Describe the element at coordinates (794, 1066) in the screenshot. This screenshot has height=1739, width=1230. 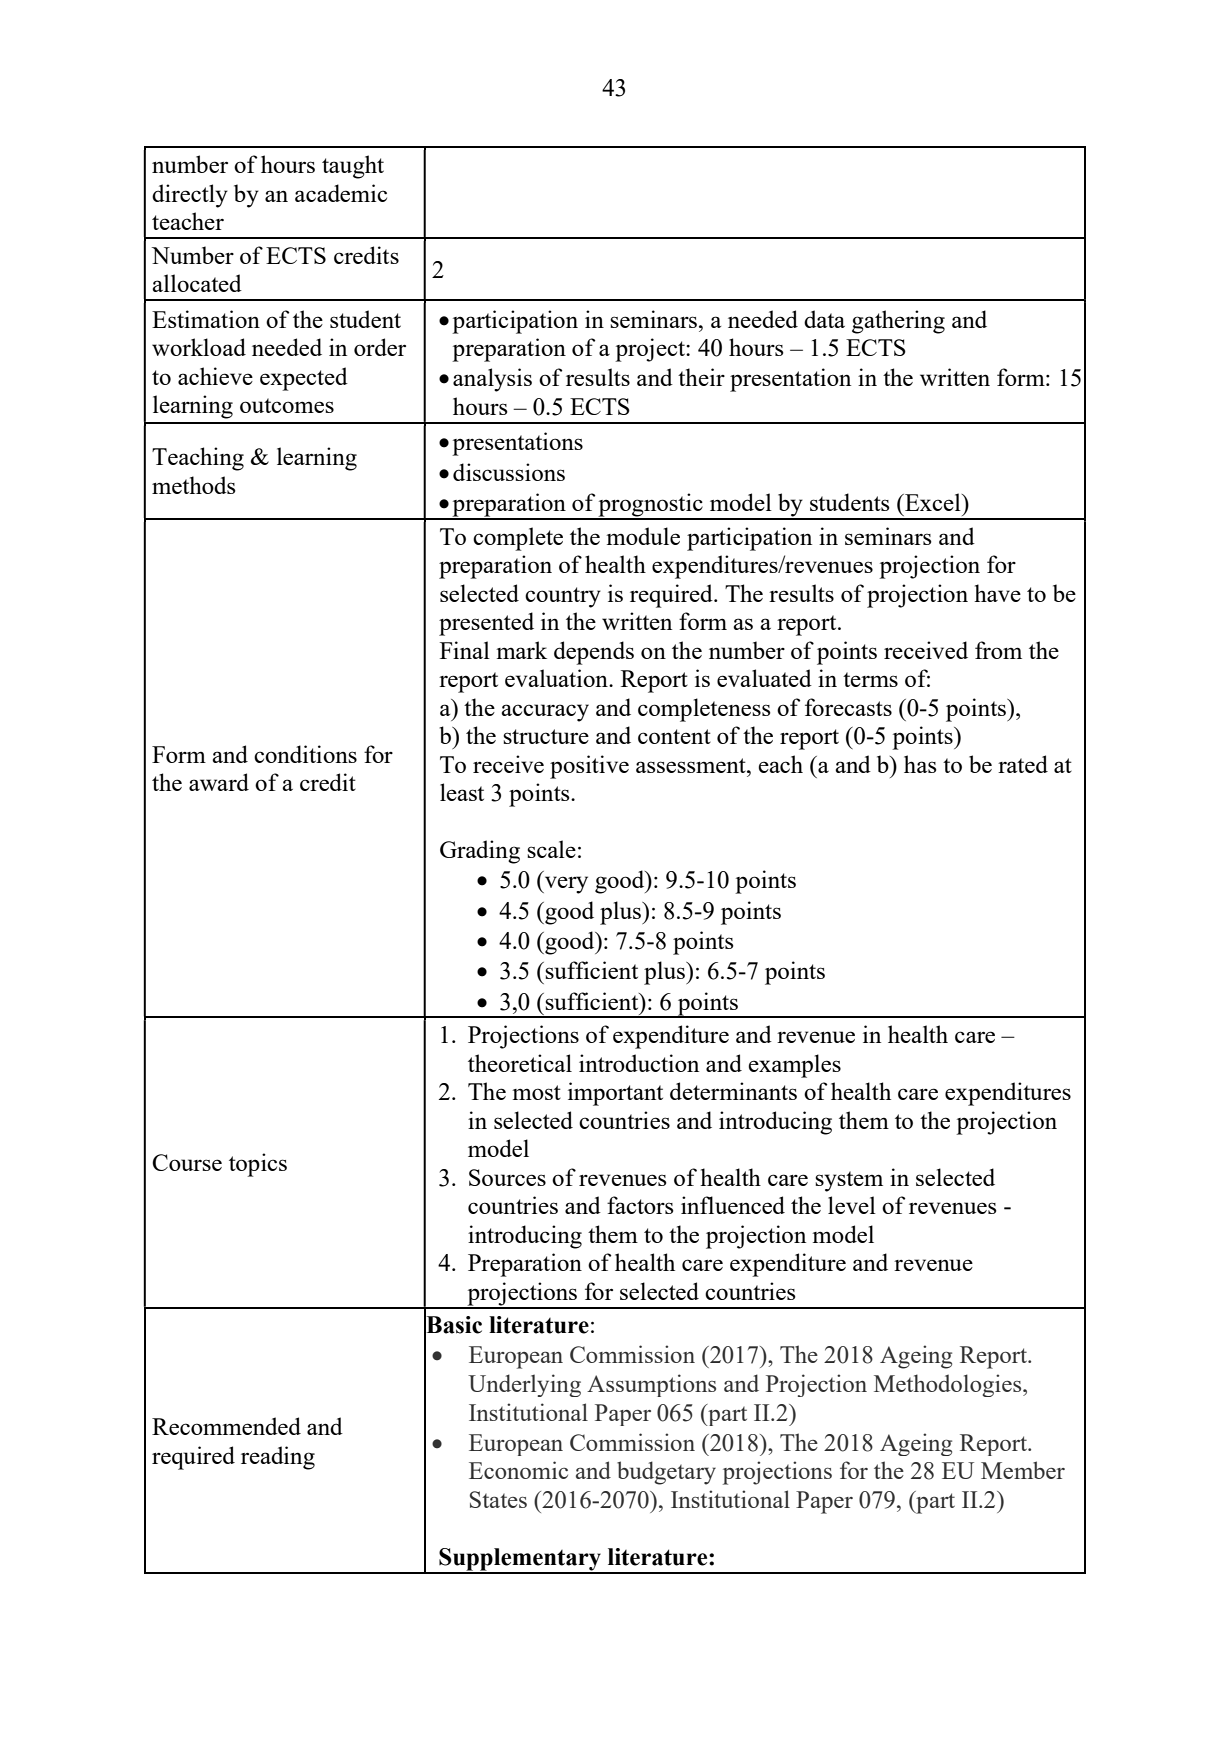
I see `examples` at that location.
